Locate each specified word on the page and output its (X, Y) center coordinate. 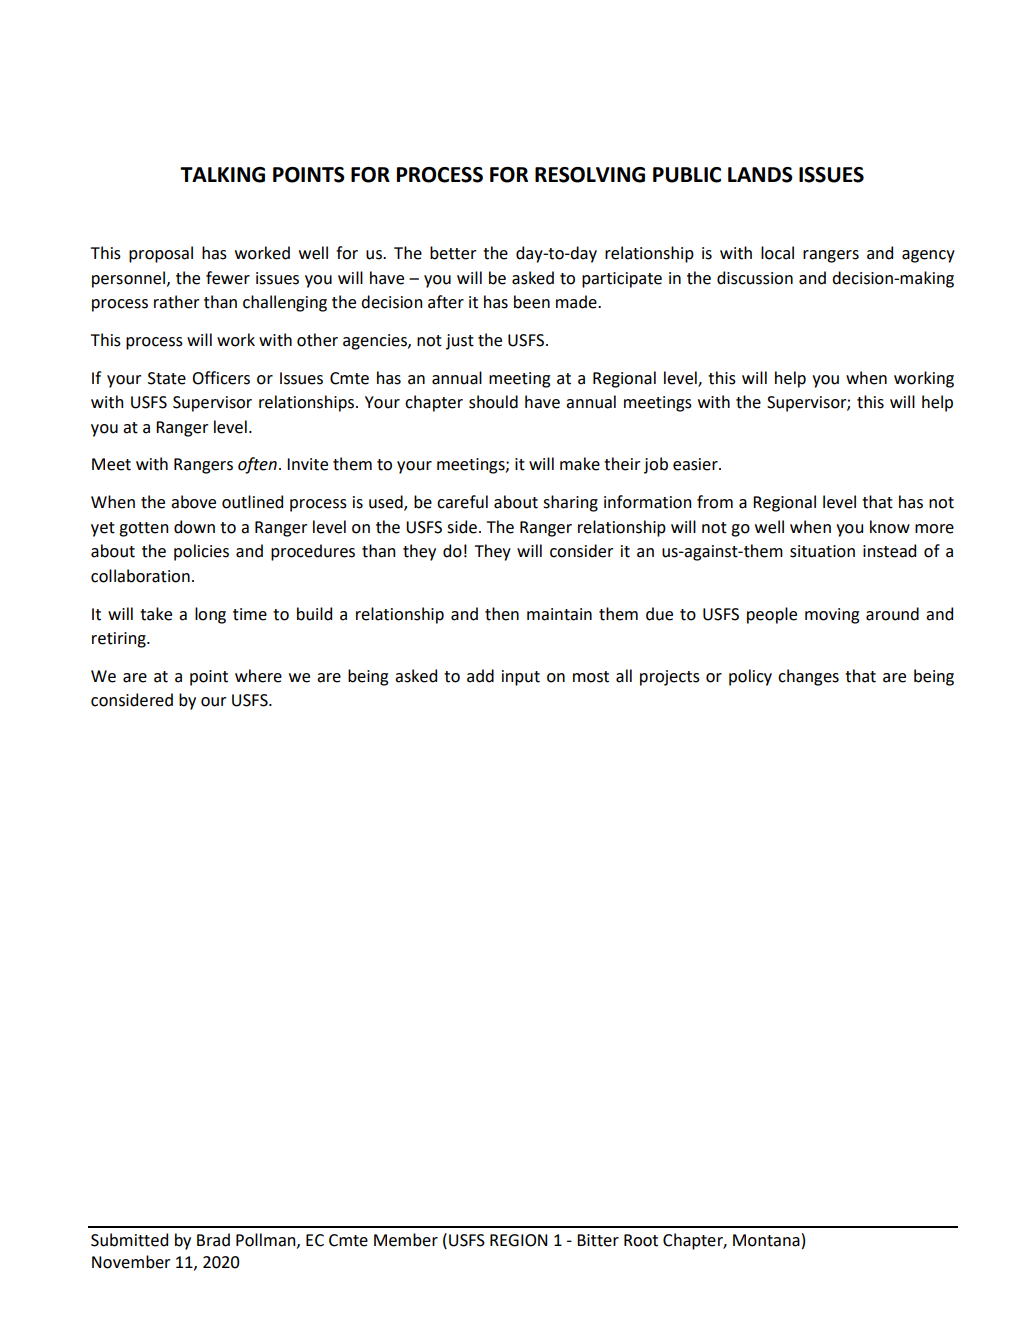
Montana (766, 1240)
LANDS (760, 175)
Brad (213, 1240)
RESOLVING (590, 175)
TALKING (222, 175)
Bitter (598, 1240)
